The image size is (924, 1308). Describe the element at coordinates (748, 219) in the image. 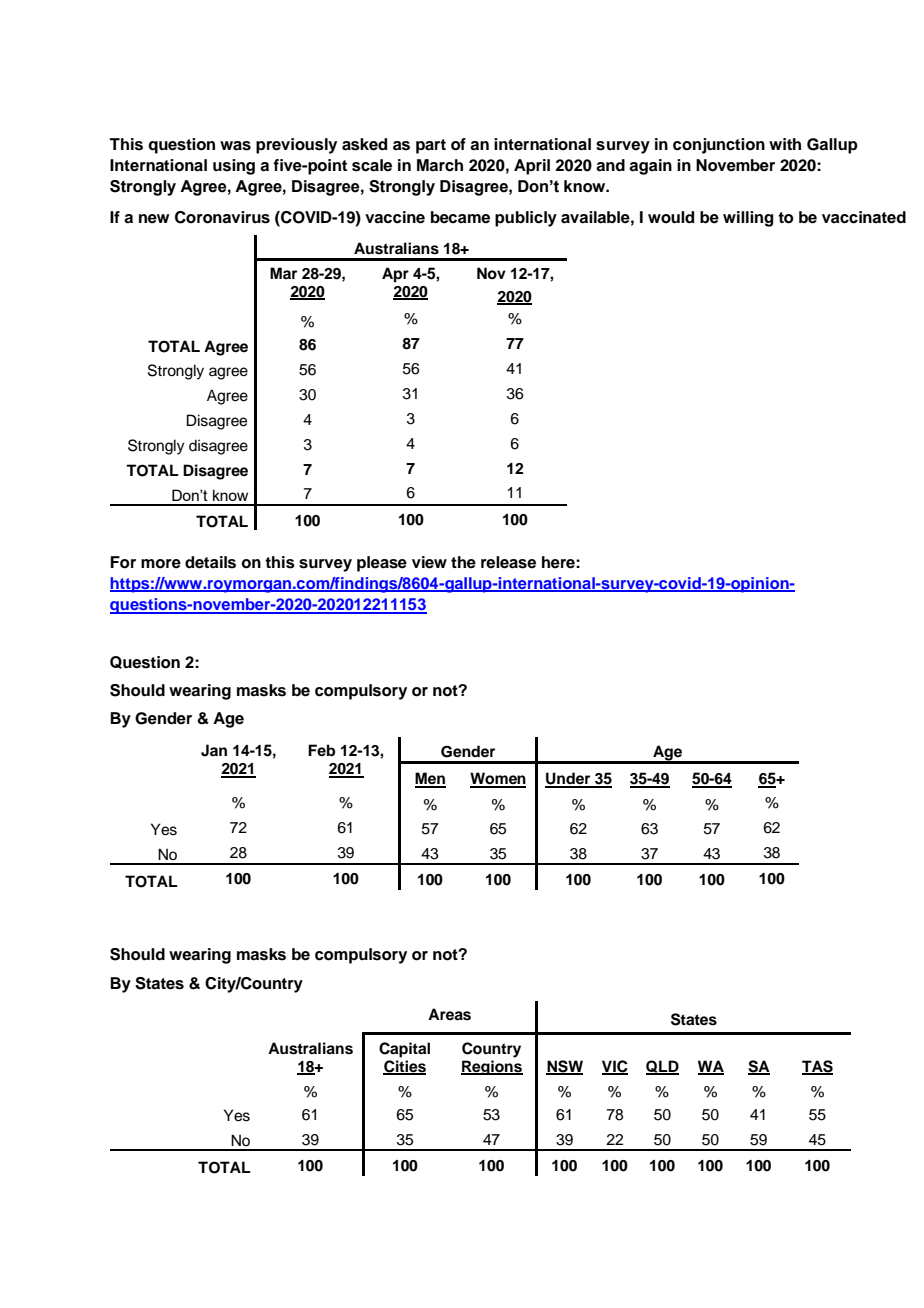

I see `willing` at that location.
